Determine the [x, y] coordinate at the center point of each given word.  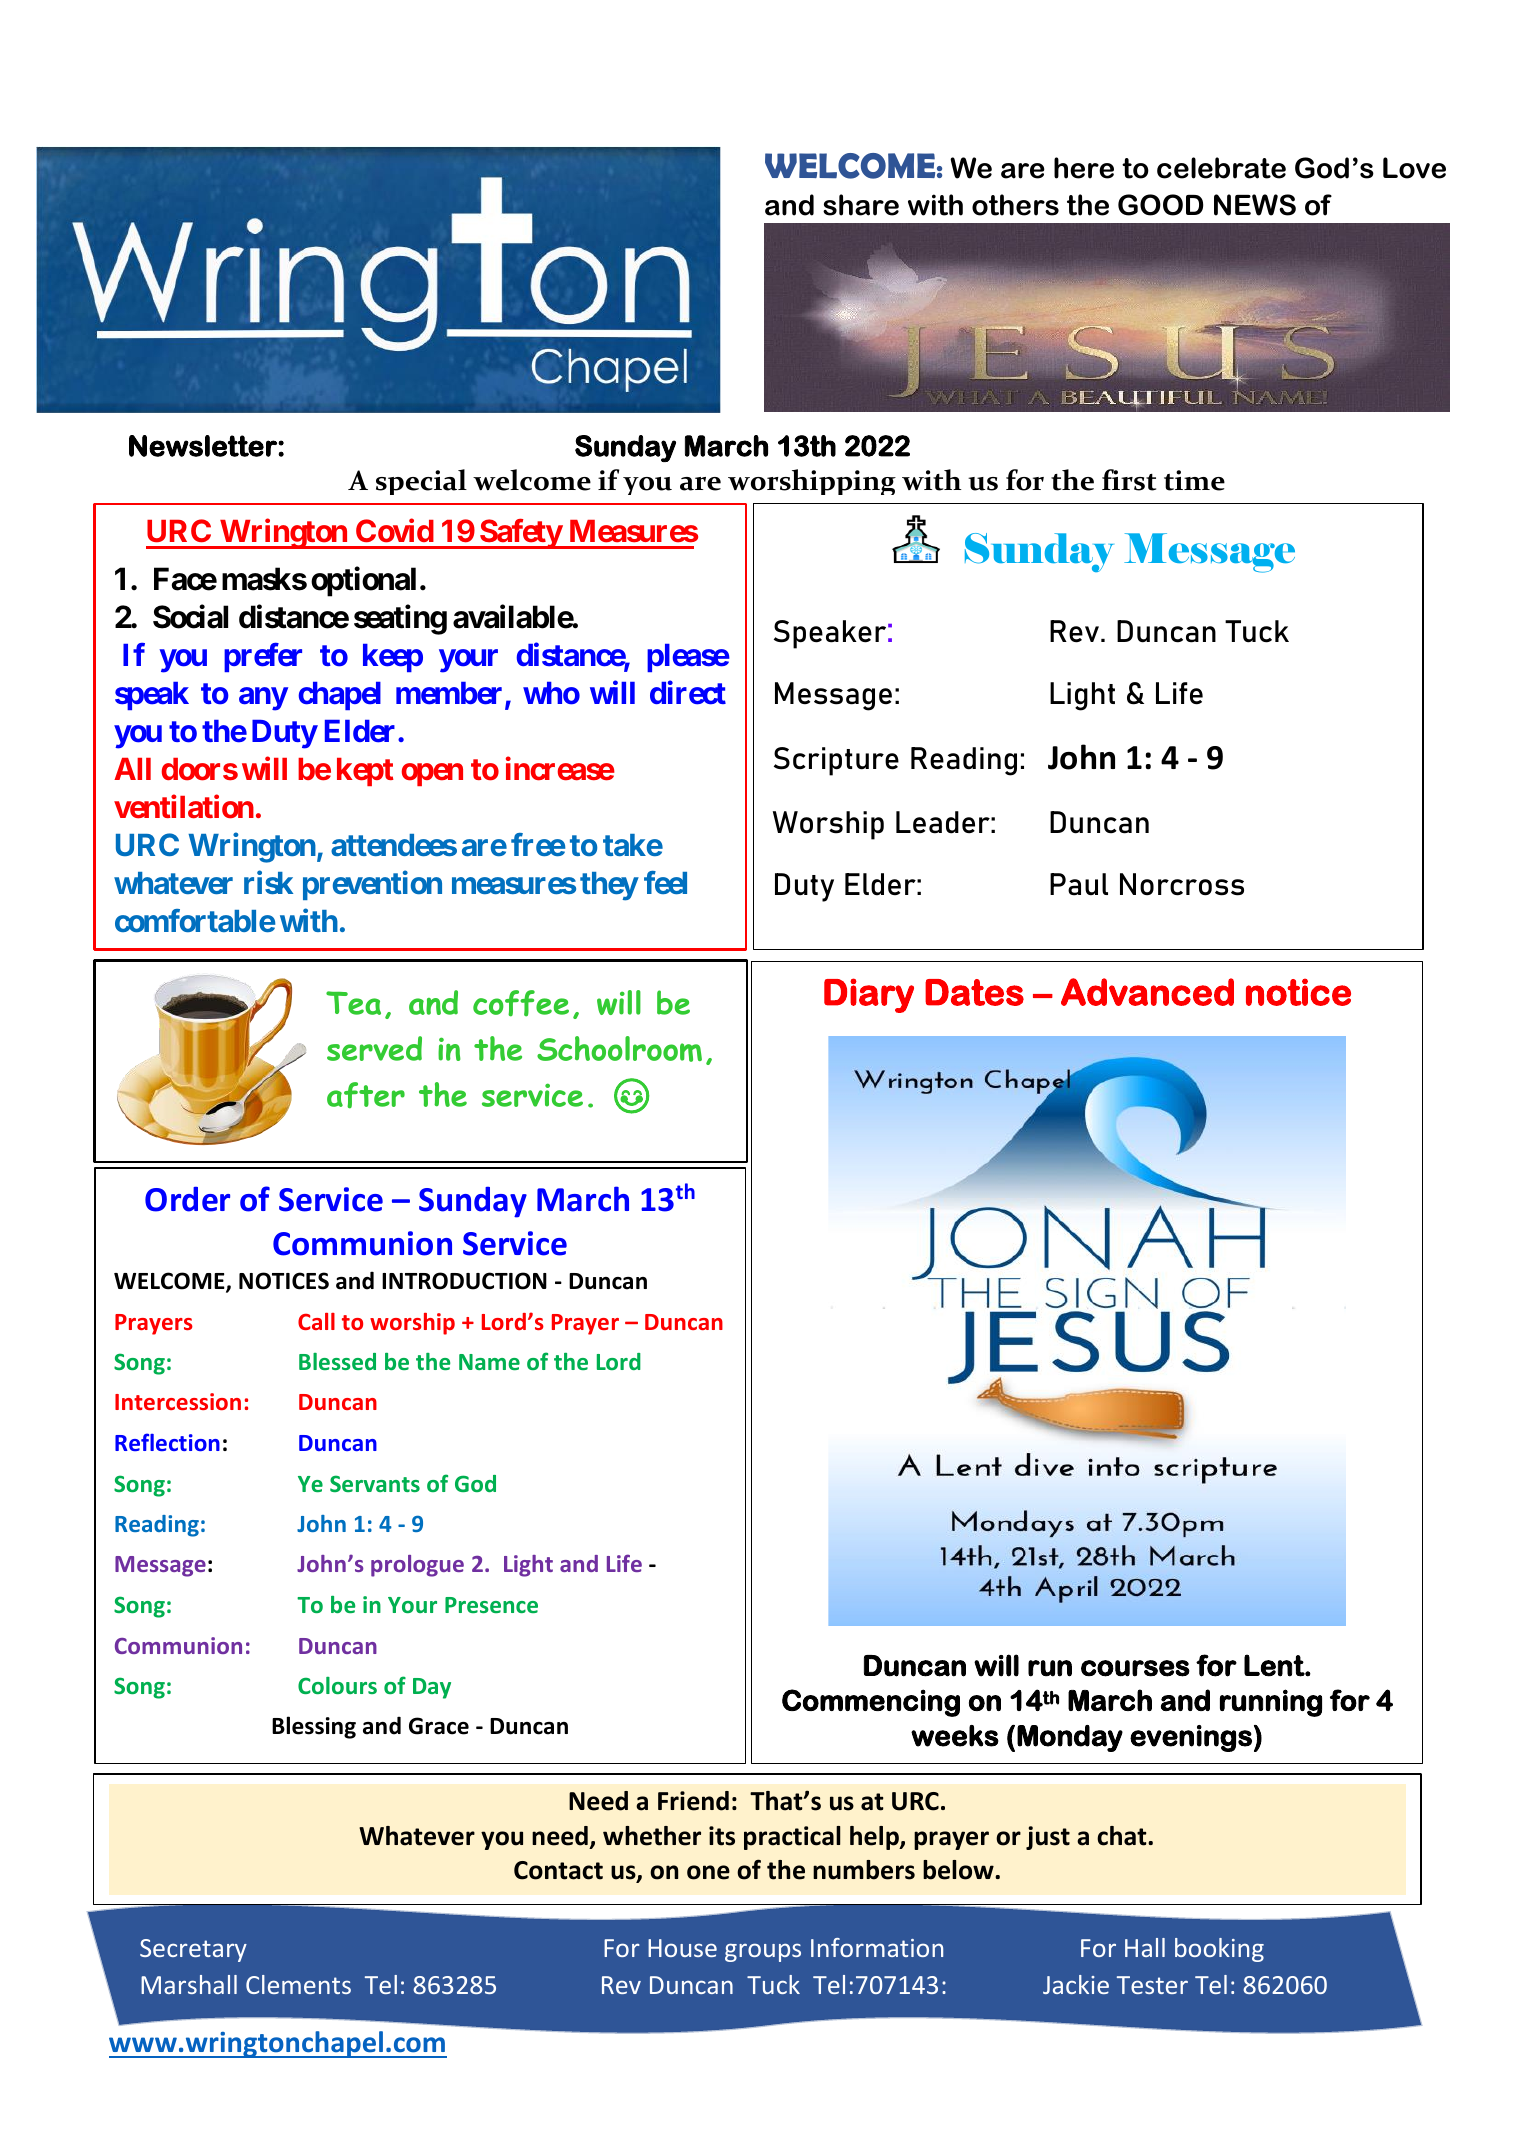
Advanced [1147, 992]
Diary [869, 995]
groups [763, 1952]
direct [688, 693]
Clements [298, 1984]
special [421, 482]
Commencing [871, 1703]
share [861, 205]
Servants [375, 1483]
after [366, 1095]
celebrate [1221, 168]
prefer [263, 657]
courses [1135, 1668]
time [1194, 480]
